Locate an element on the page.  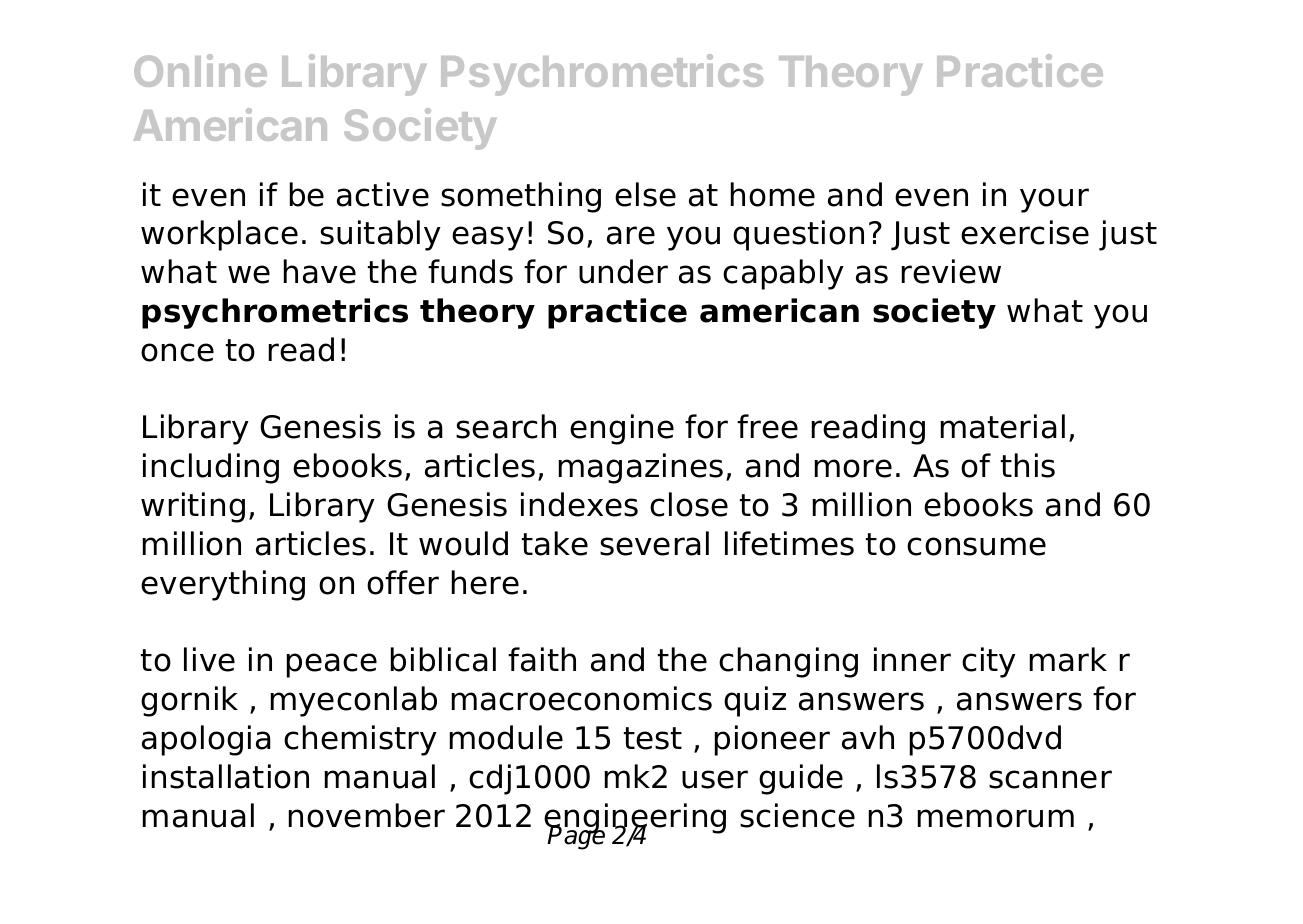
your is located at coordinates (1054, 200).
